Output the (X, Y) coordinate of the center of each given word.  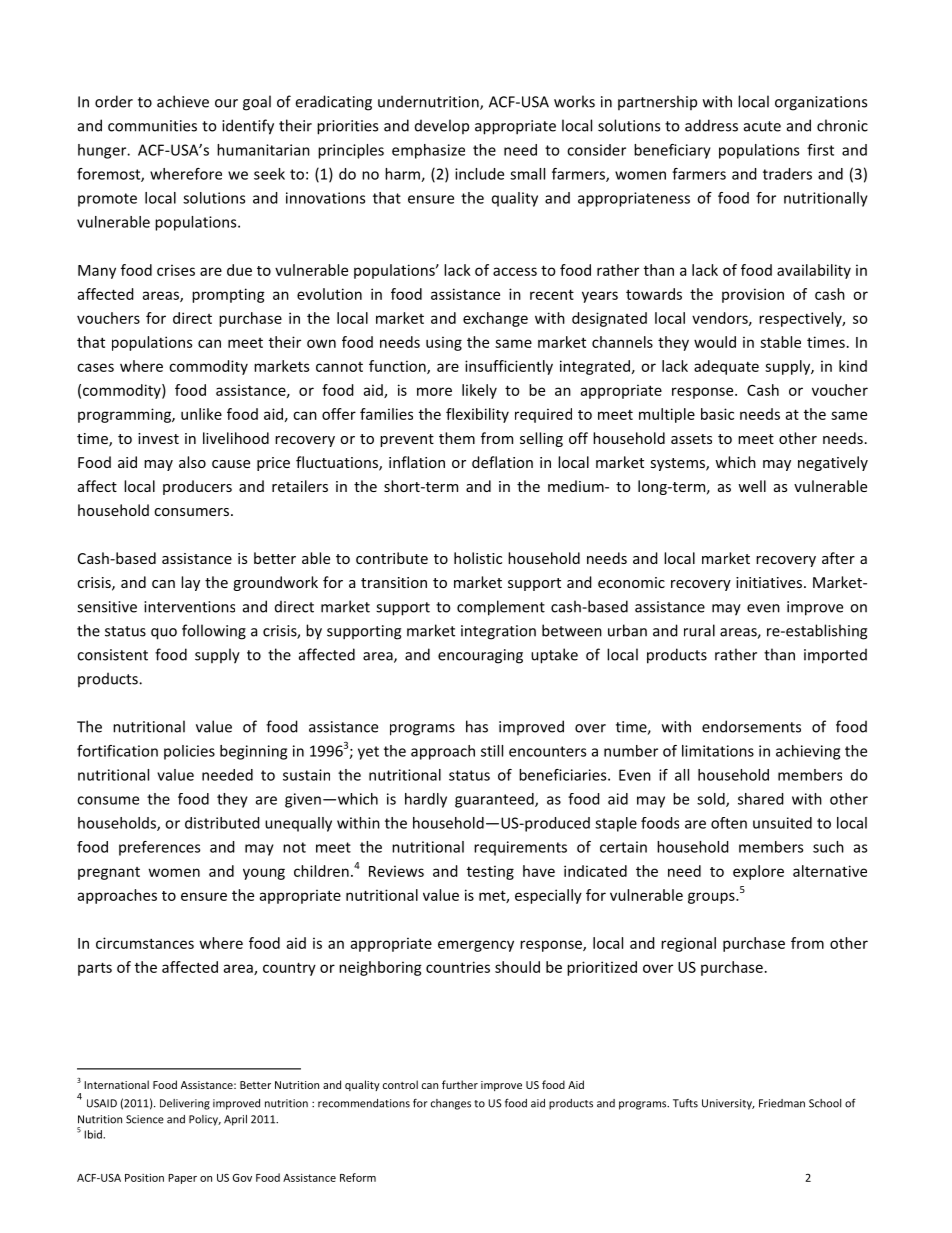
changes (451, 1104)
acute (762, 126)
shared (761, 799)
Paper (182, 1179)
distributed (222, 823)
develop (442, 126)
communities (152, 126)
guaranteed (495, 800)
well (752, 486)
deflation (502, 462)
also (192, 462)
